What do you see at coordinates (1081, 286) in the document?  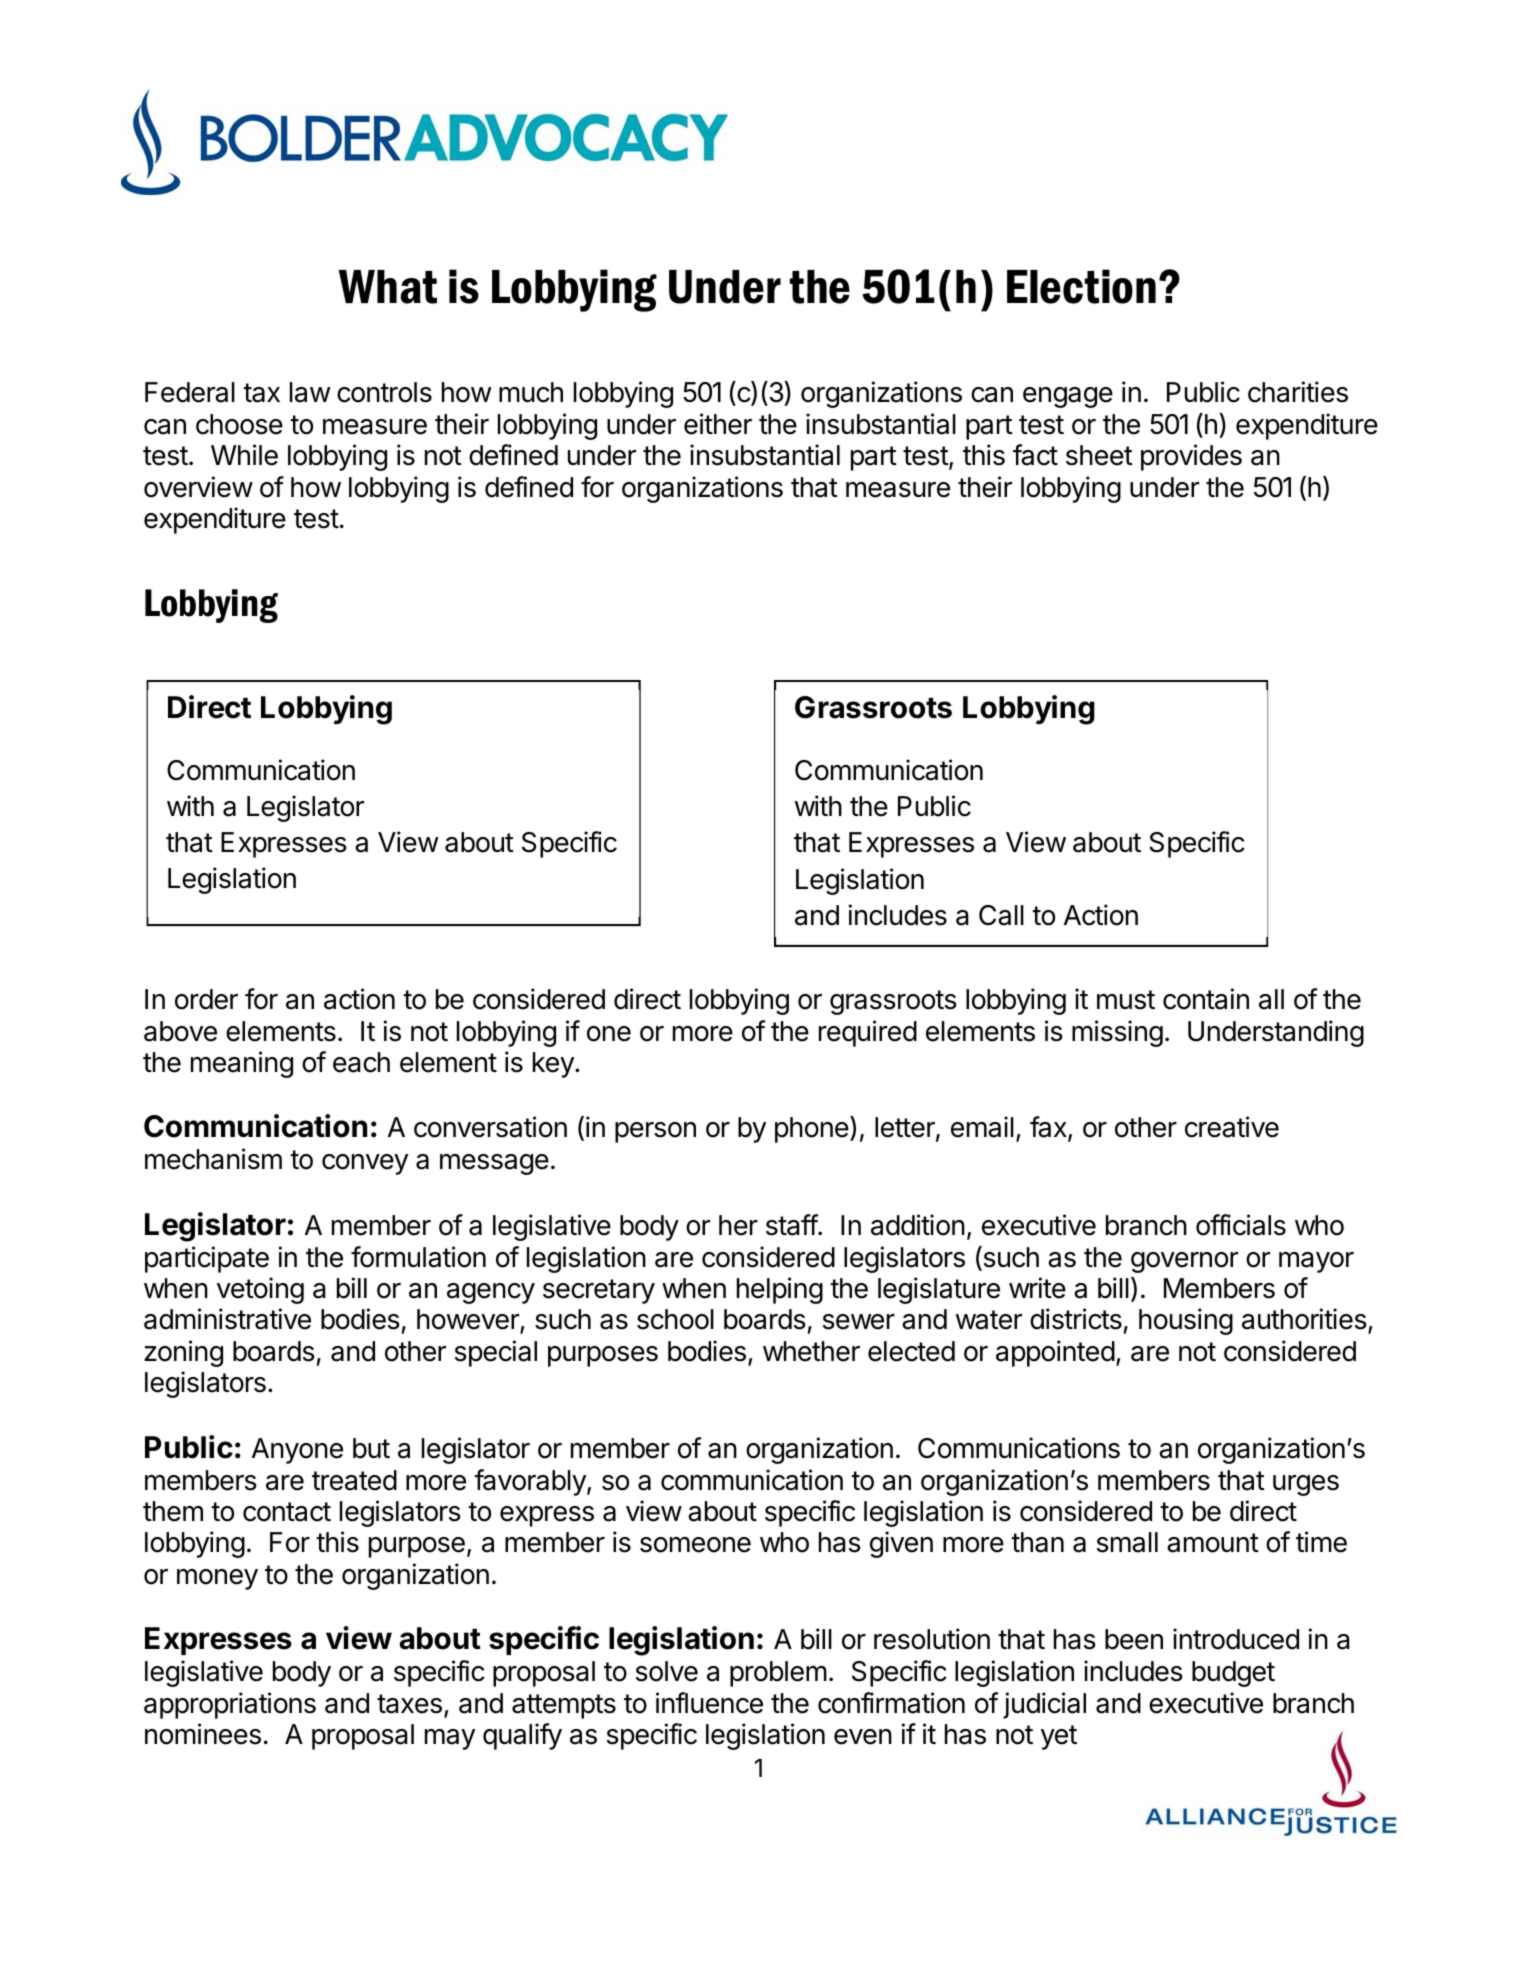 I see `Election` at bounding box center [1081, 286].
